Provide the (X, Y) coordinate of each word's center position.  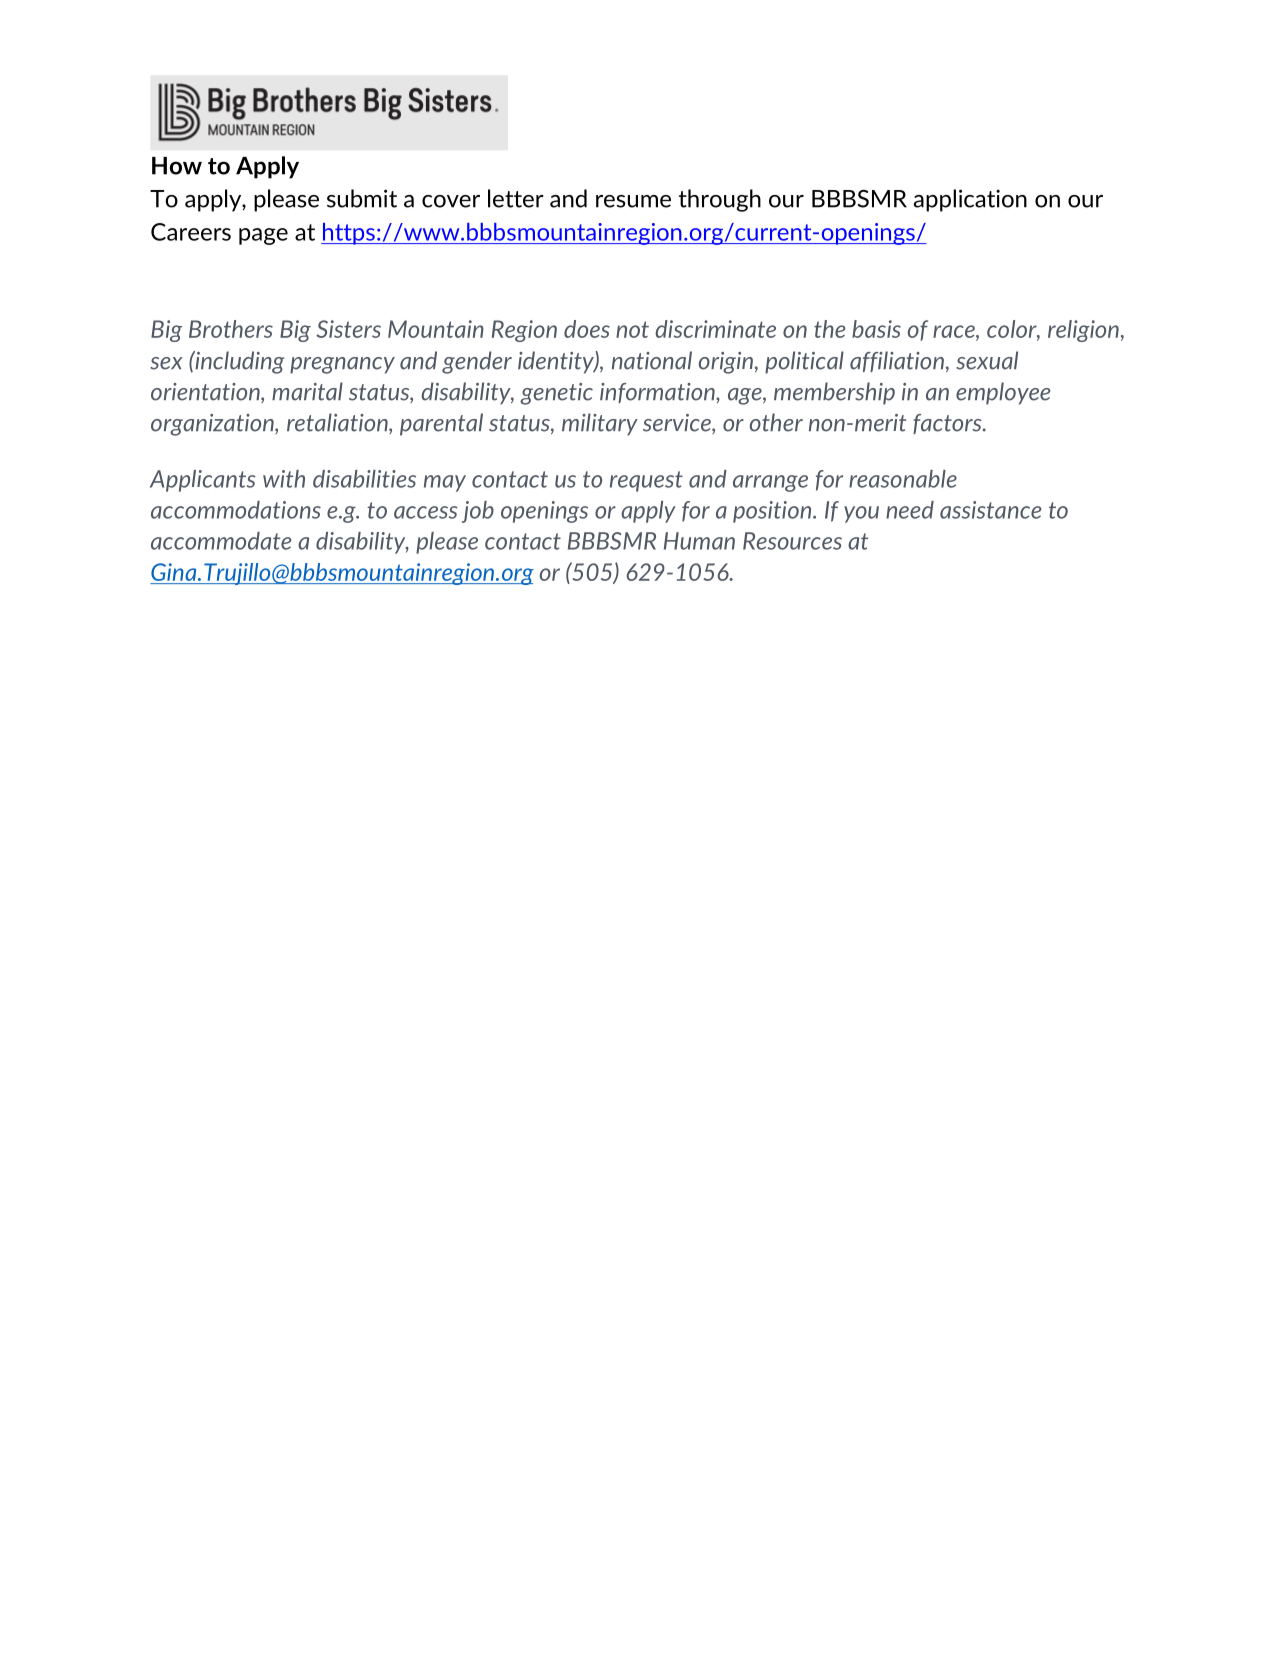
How (177, 166)
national (652, 360)
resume (633, 201)
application (970, 200)
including (238, 362)
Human (699, 541)
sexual (987, 360)
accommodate (221, 541)
